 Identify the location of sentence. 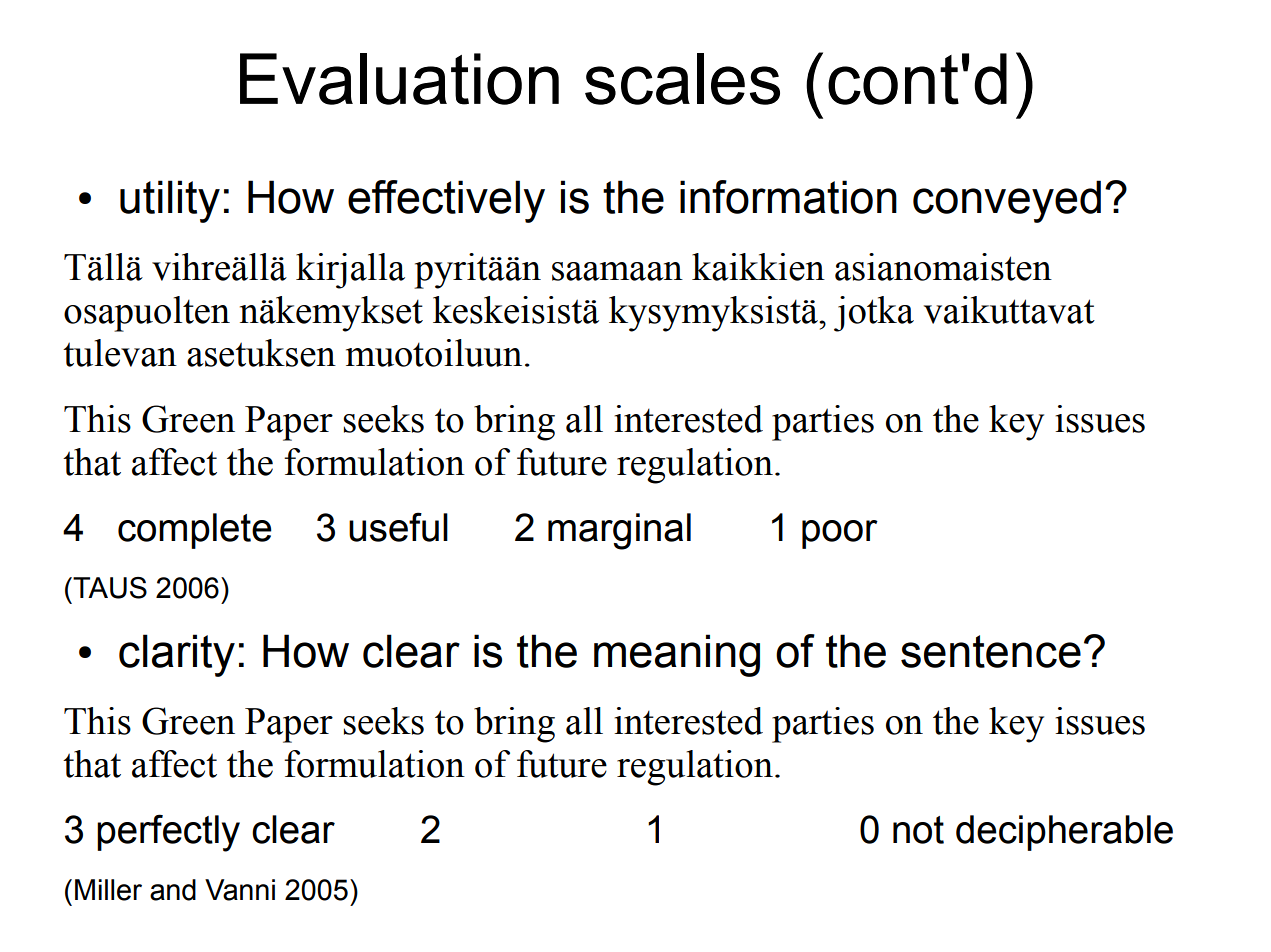
(991, 651).
